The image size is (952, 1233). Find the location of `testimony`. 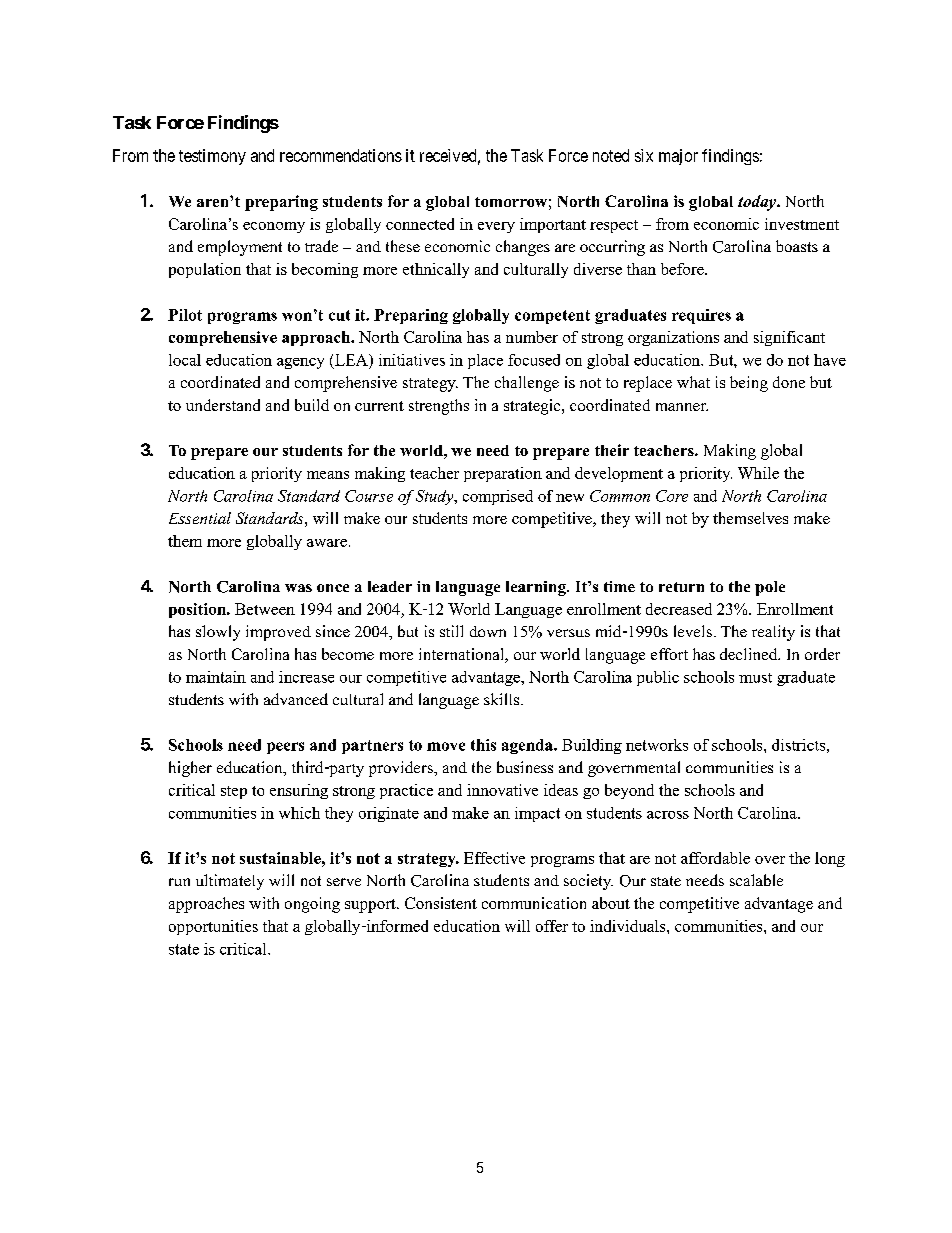

testimony is located at coordinates (212, 157).
